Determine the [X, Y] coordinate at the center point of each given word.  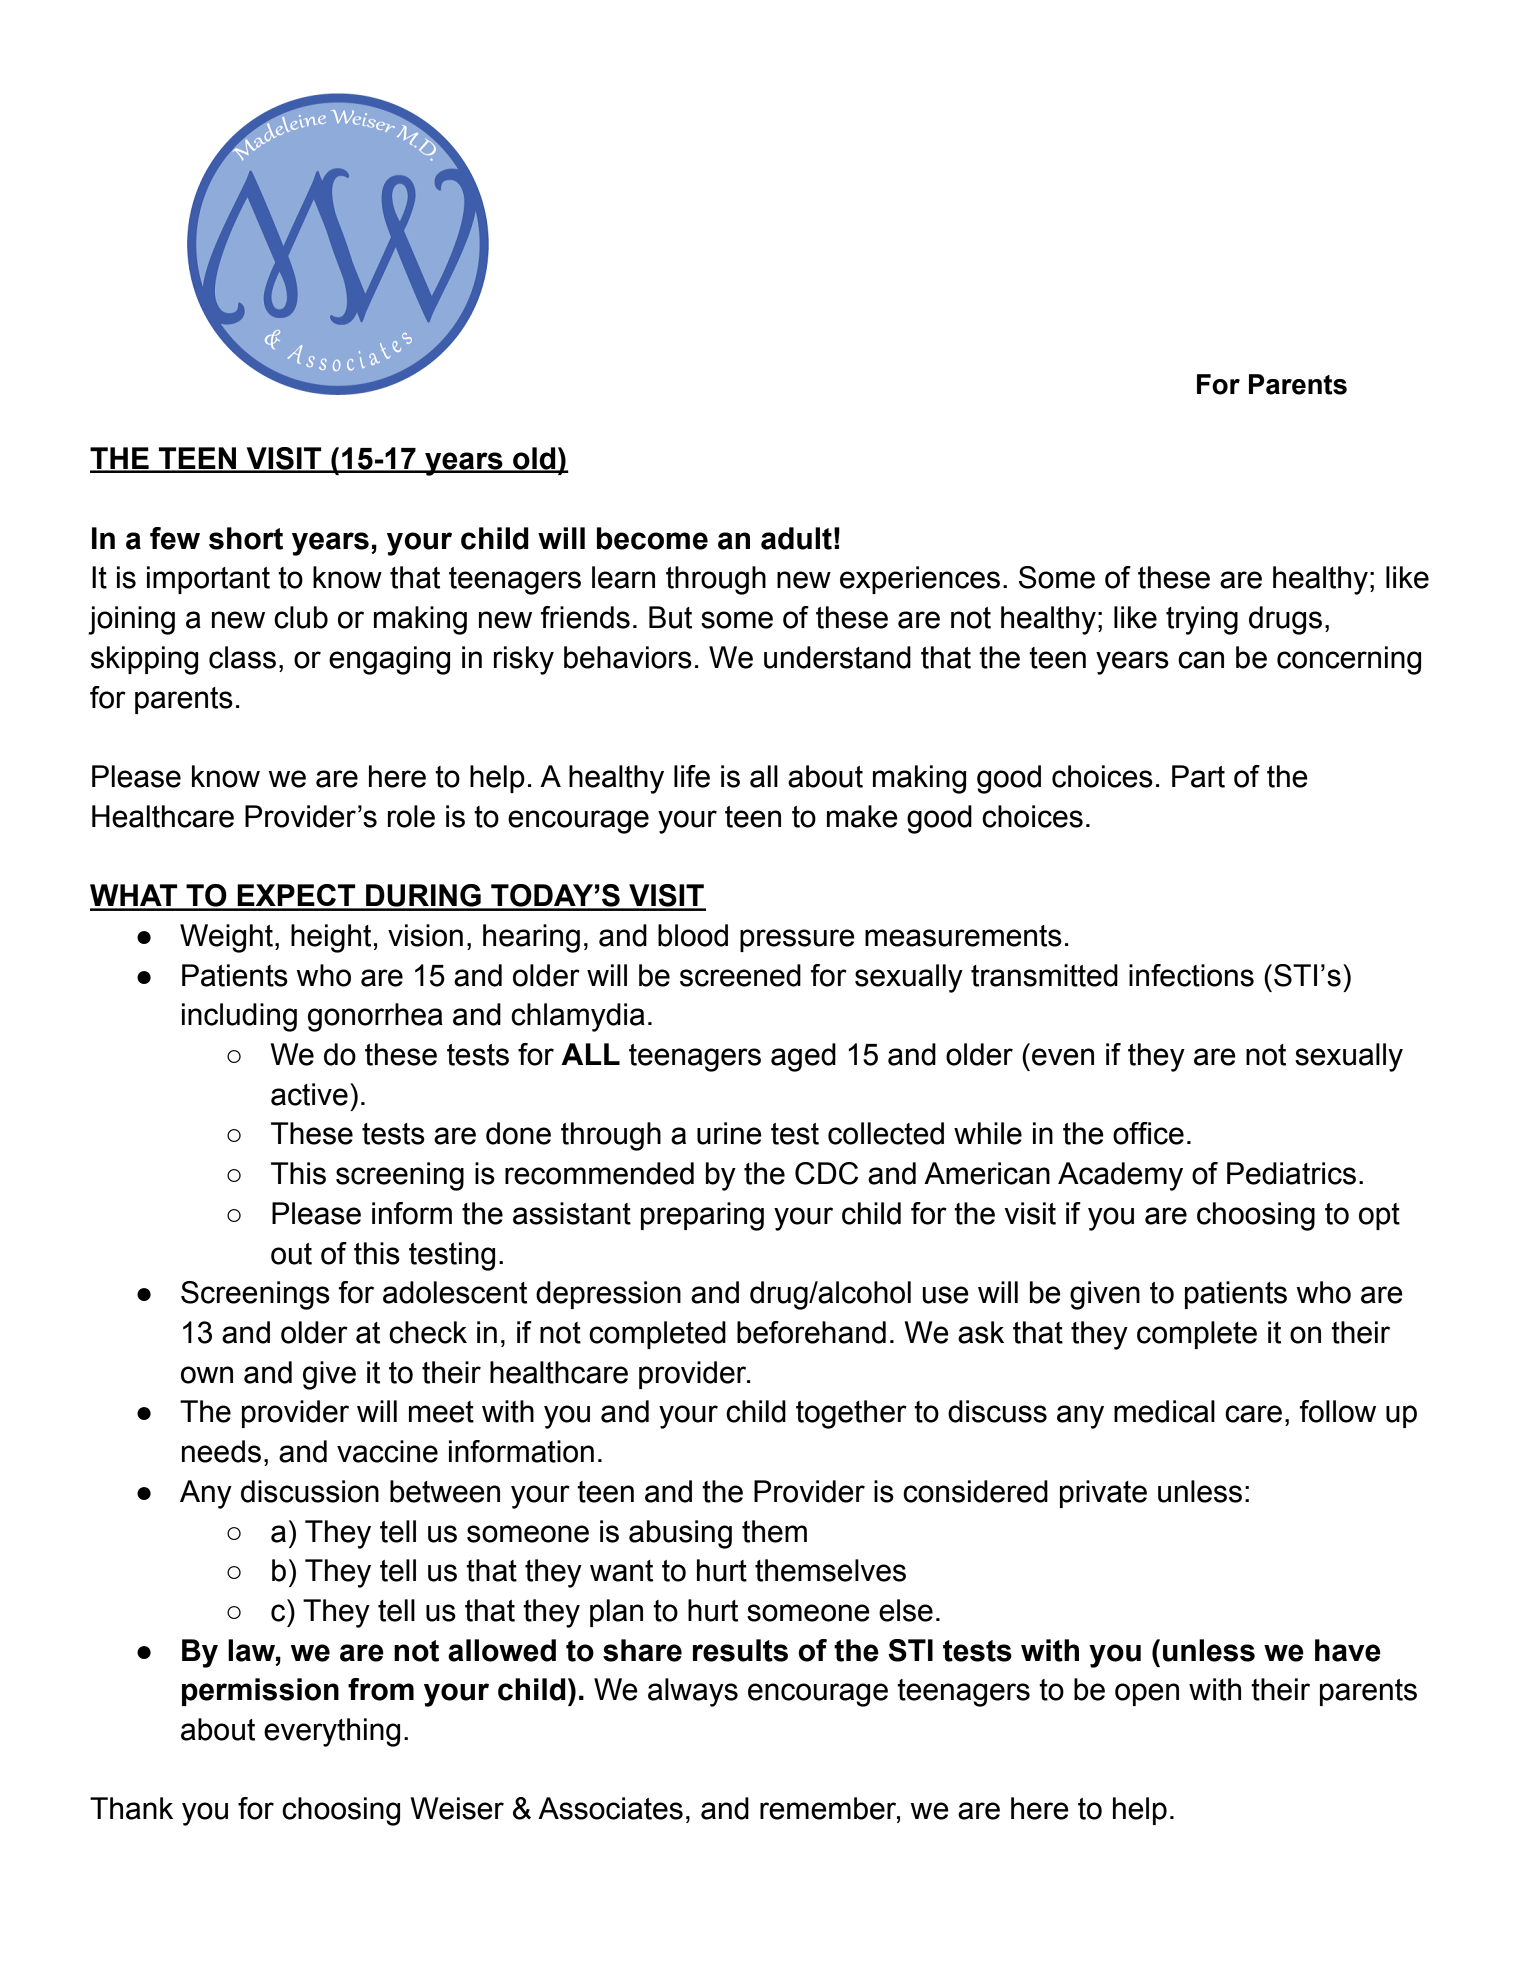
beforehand [811, 1332]
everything [332, 1732]
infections [1191, 975]
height [331, 938]
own [207, 1375]
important [208, 580]
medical [1164, 1411]
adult [796, 538]
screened [740, 975]
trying [1202, 620]
